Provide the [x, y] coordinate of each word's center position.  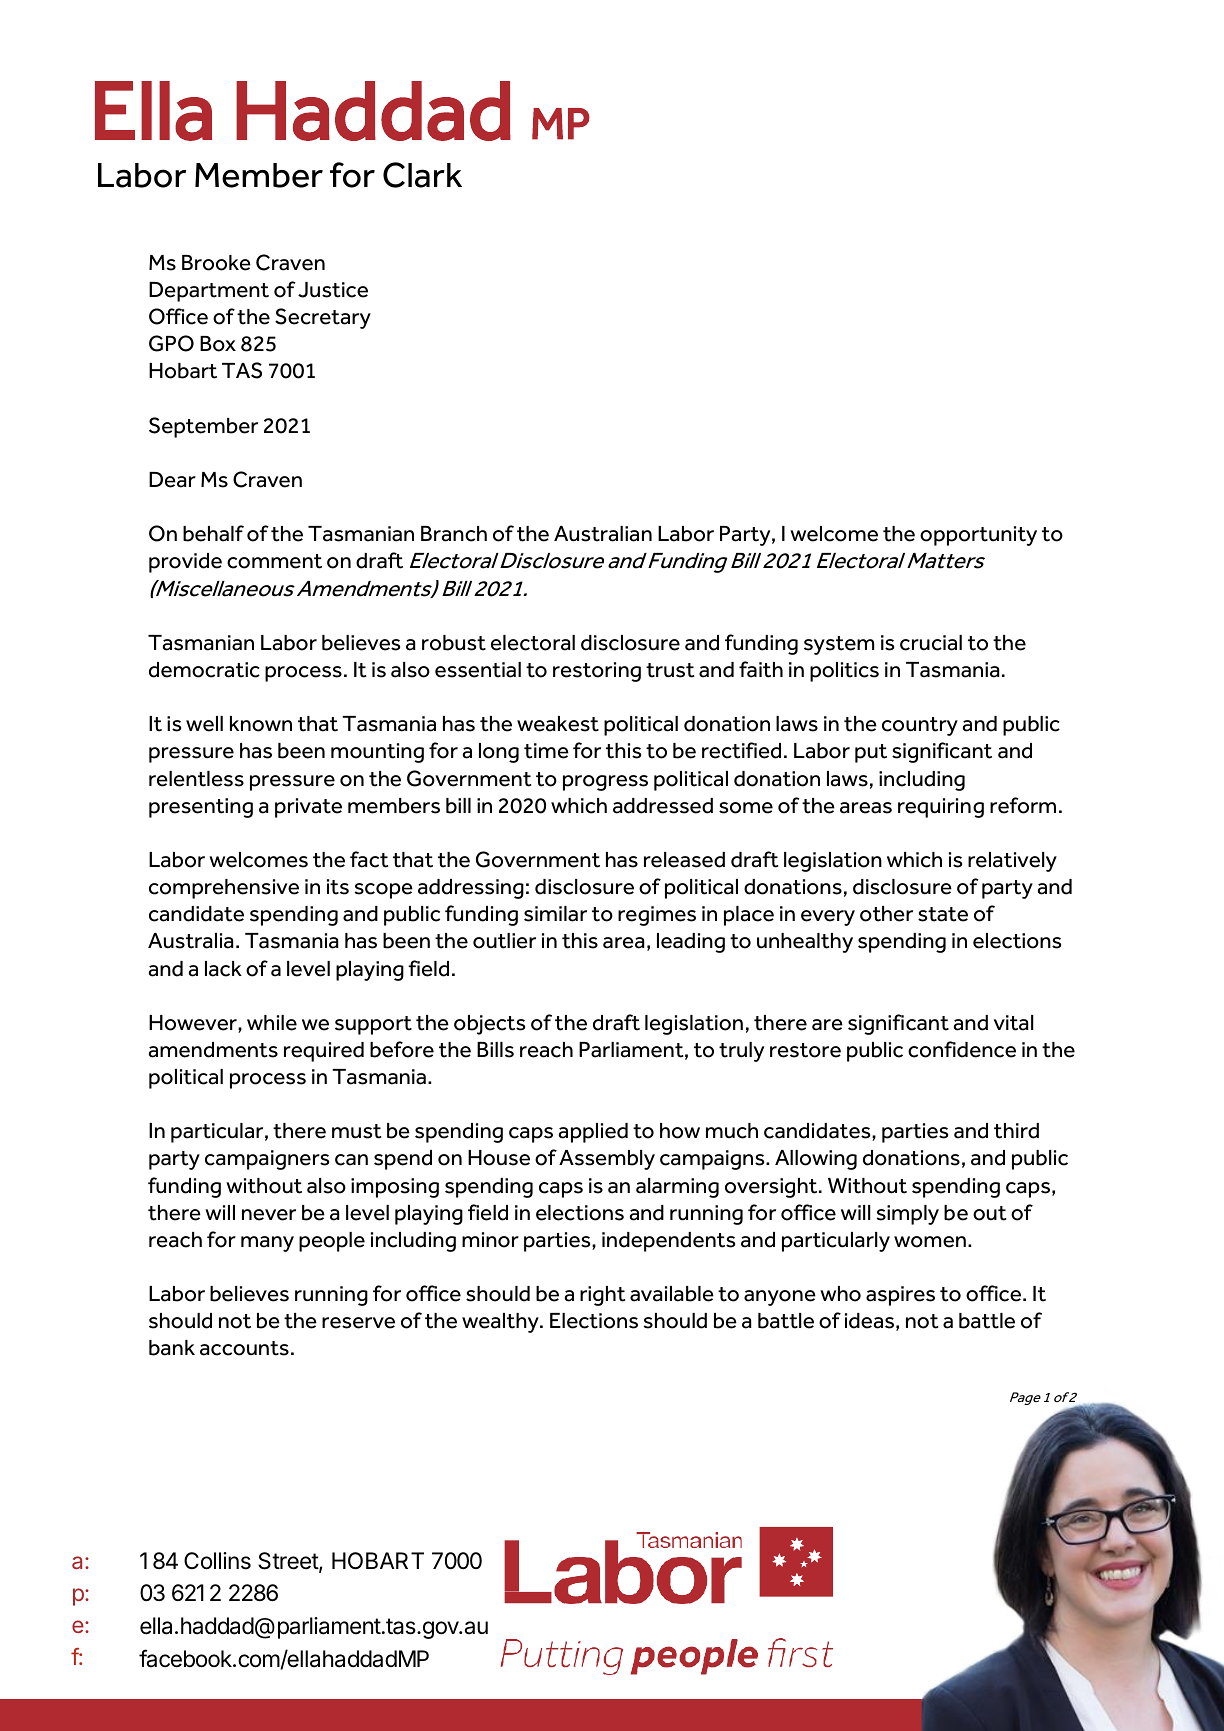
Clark [422, 175]
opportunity [978, 536]
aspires [900, 1296]
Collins [217, 1561]
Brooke [216, 263]
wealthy [501, 1323]
